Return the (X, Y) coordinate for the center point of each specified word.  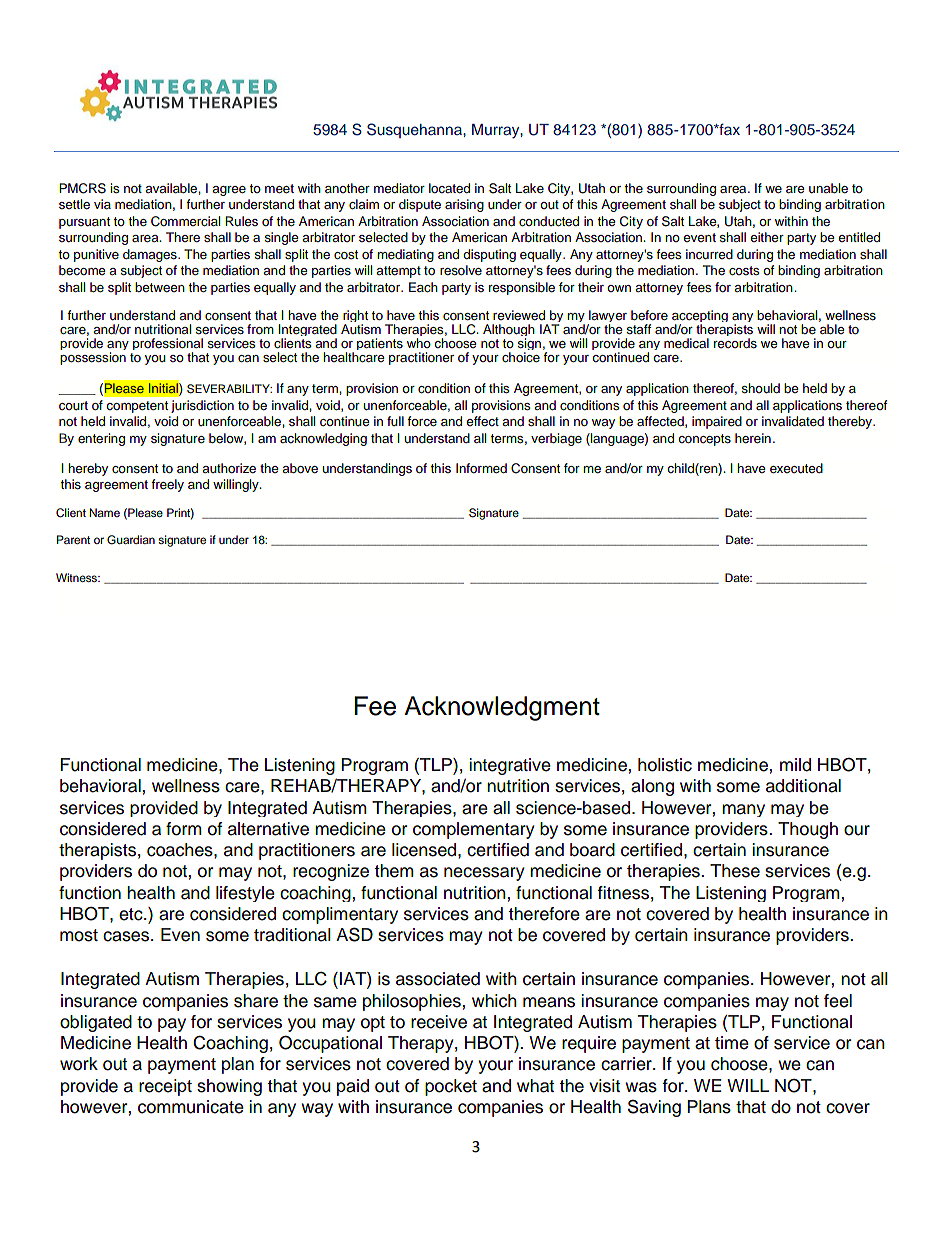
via (102, 204)
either (767, 237)
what (535, 1086)
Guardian (131, 540)
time (732, 1043)
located (449, 188)
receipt (165, 1087)
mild (795, 765)
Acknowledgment (502, 708)
